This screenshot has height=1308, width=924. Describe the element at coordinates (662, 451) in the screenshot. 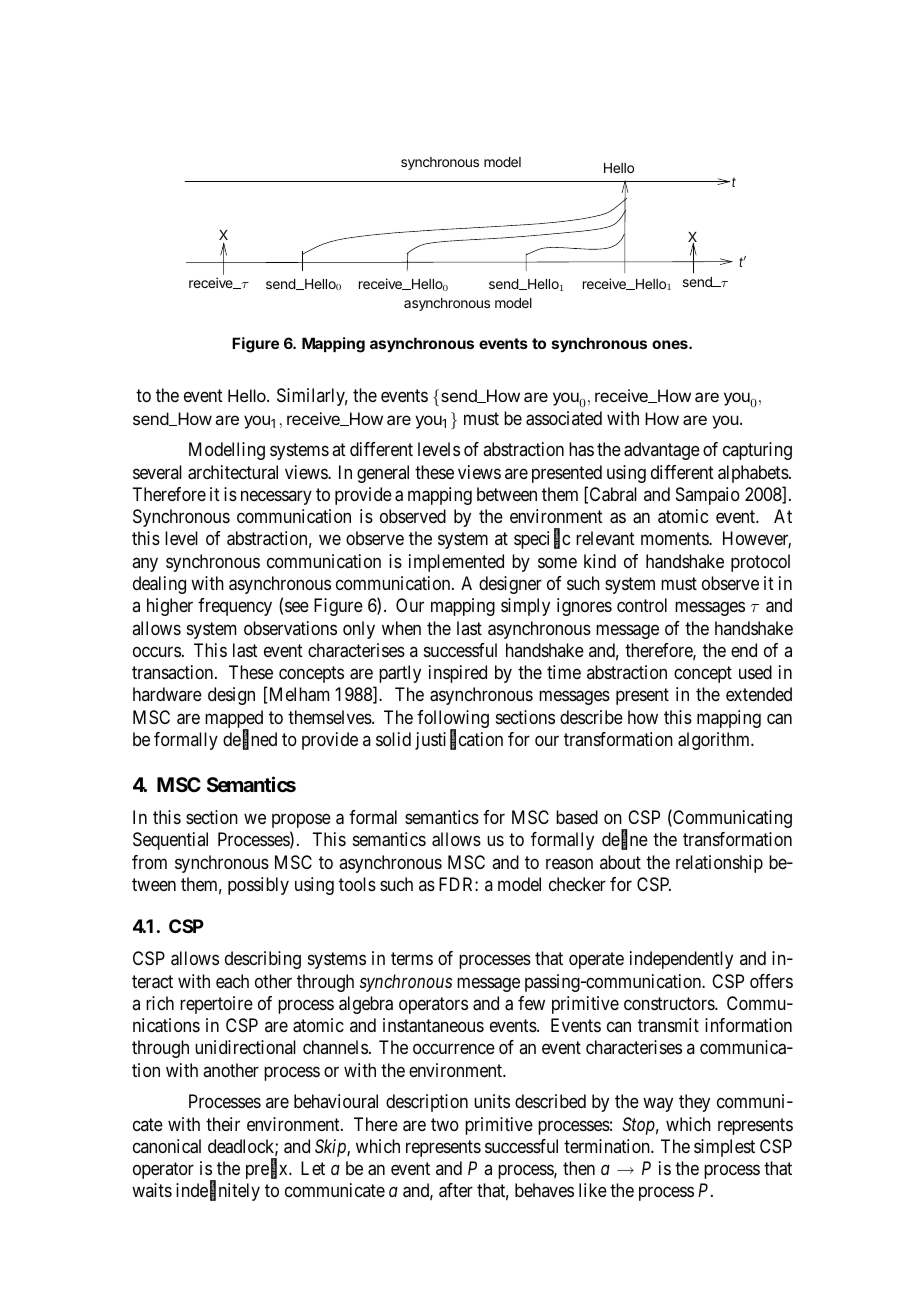

I see `advantage` at that location.
